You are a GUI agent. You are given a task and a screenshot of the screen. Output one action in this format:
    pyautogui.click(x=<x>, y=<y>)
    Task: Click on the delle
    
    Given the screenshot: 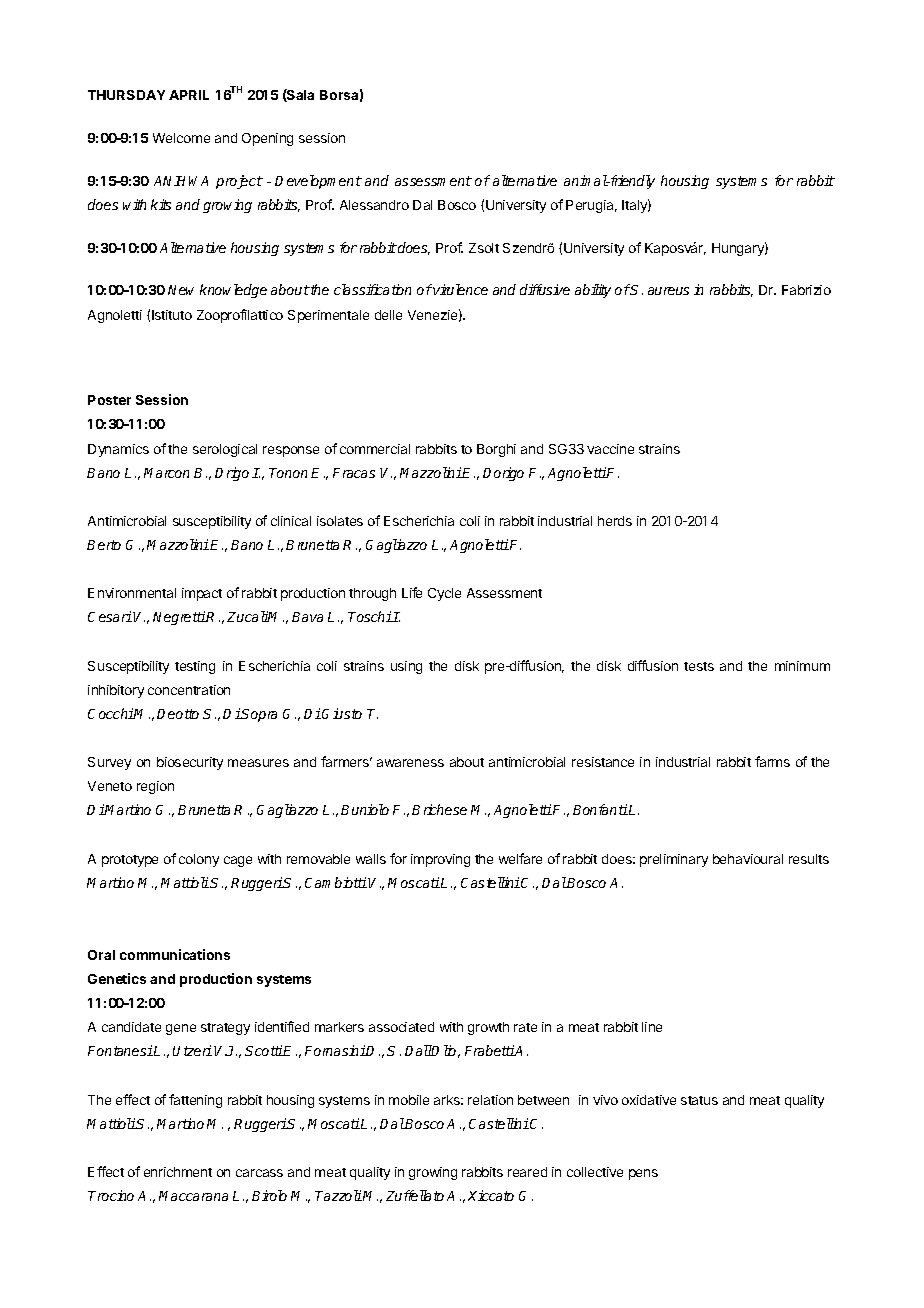 What is the action you would take?
    pyautogui.click(x=388, y=315)
